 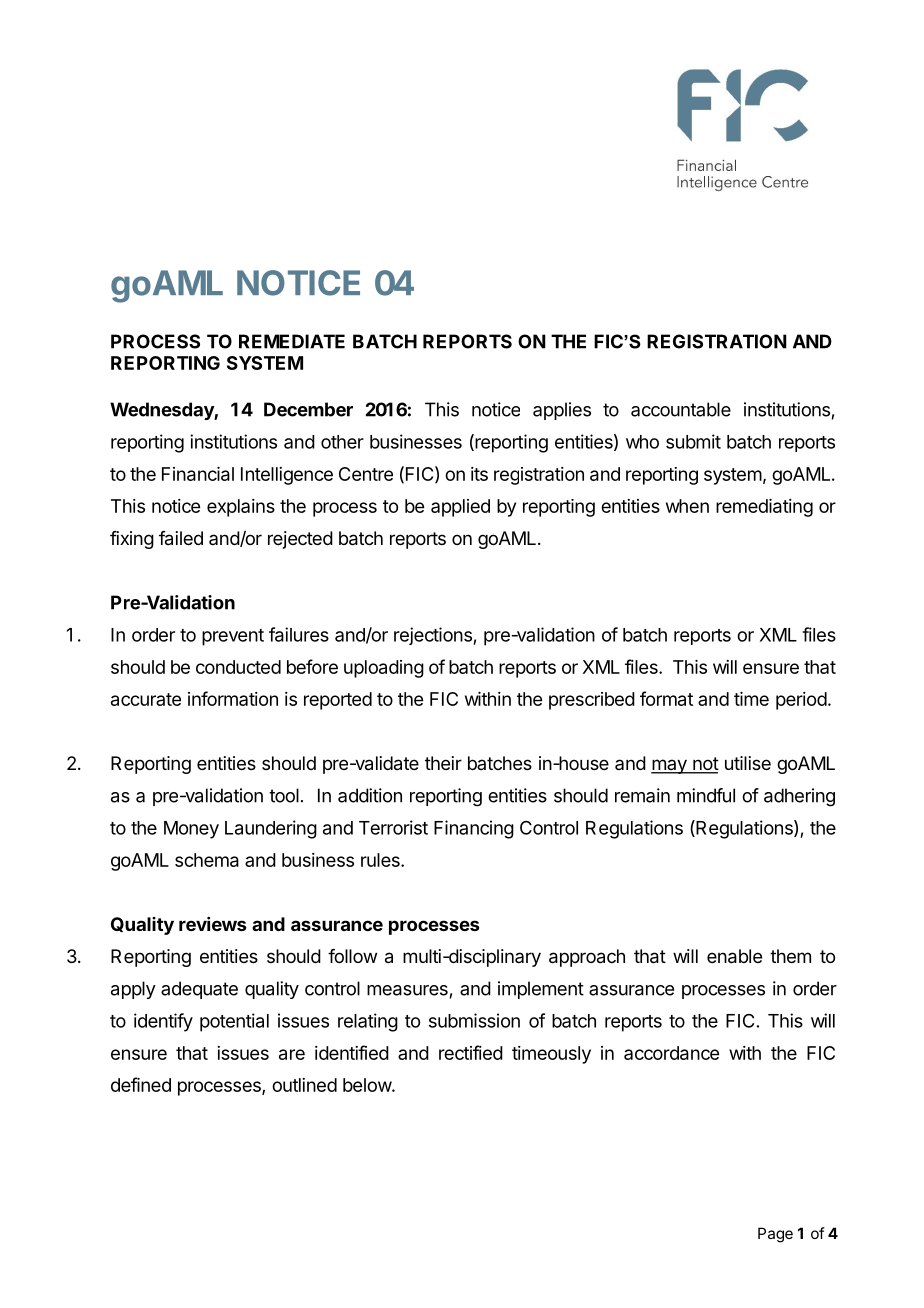 What do you see at coordinates (706, 795) in the document?
I see `mindful` at bounding box center [706, 795].
